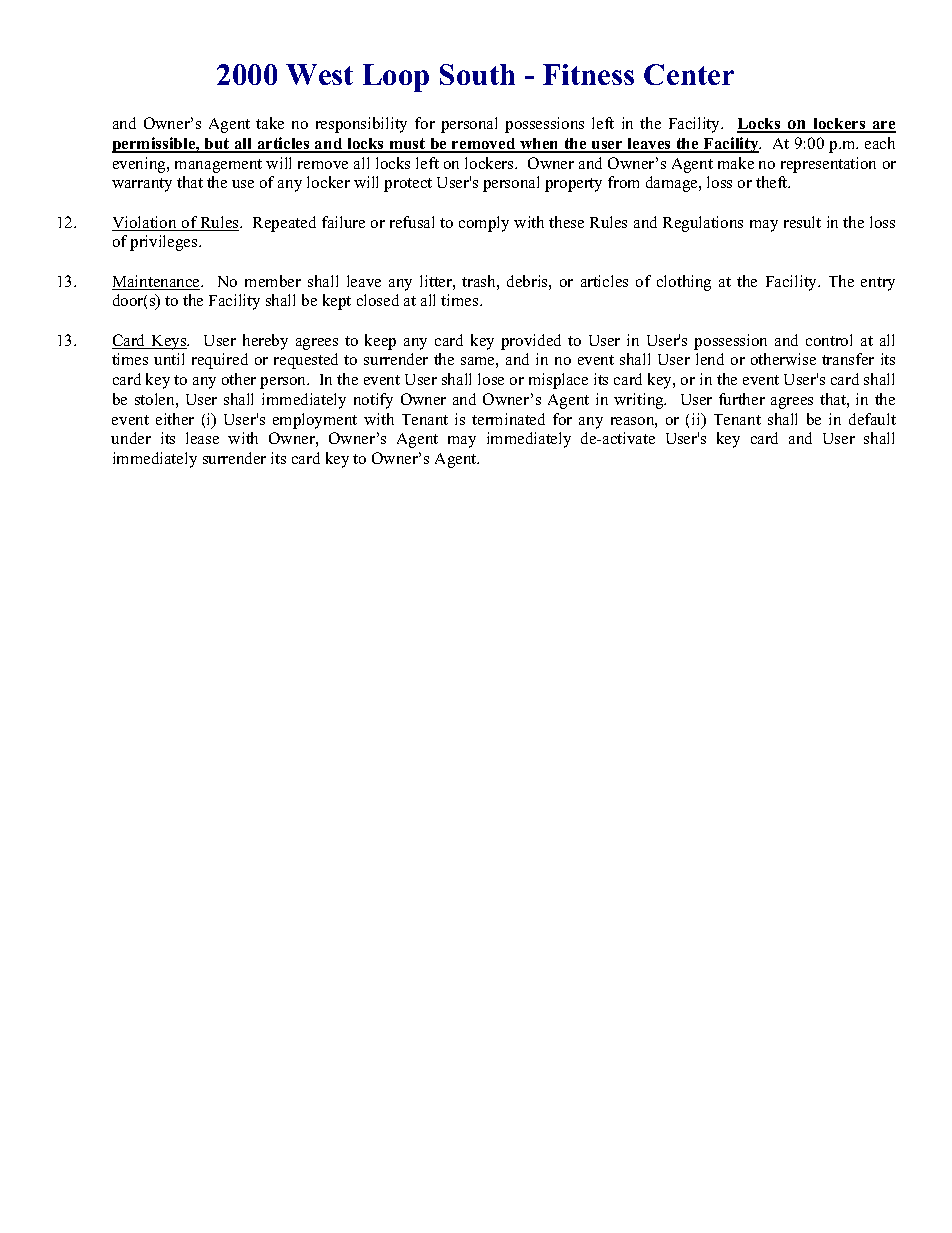  Describe the element at coordinates (284, 224) in the screenshot. I see `Repeated` at that location.
